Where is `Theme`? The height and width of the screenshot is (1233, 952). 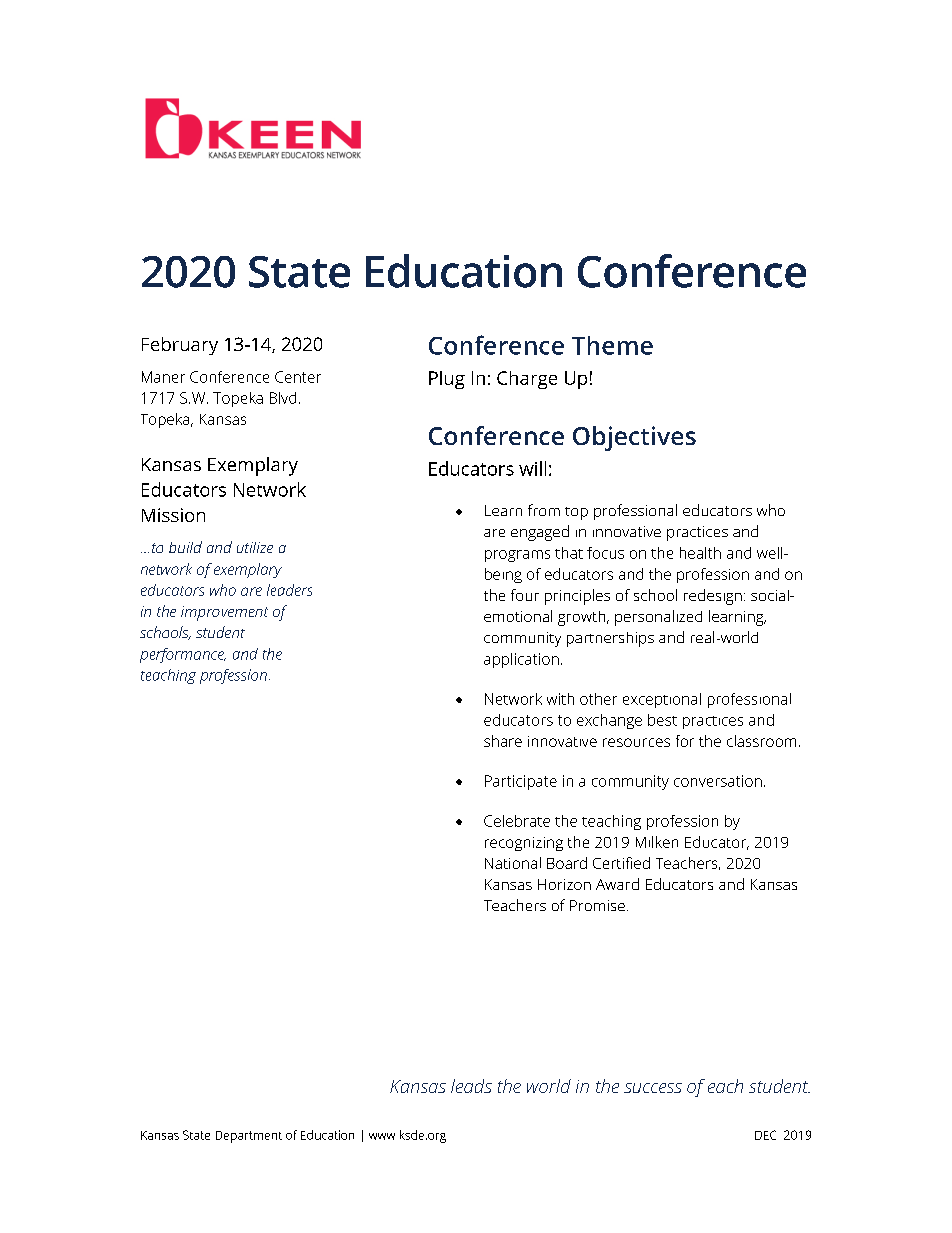 Theme is located at coordinates (612, 345).
